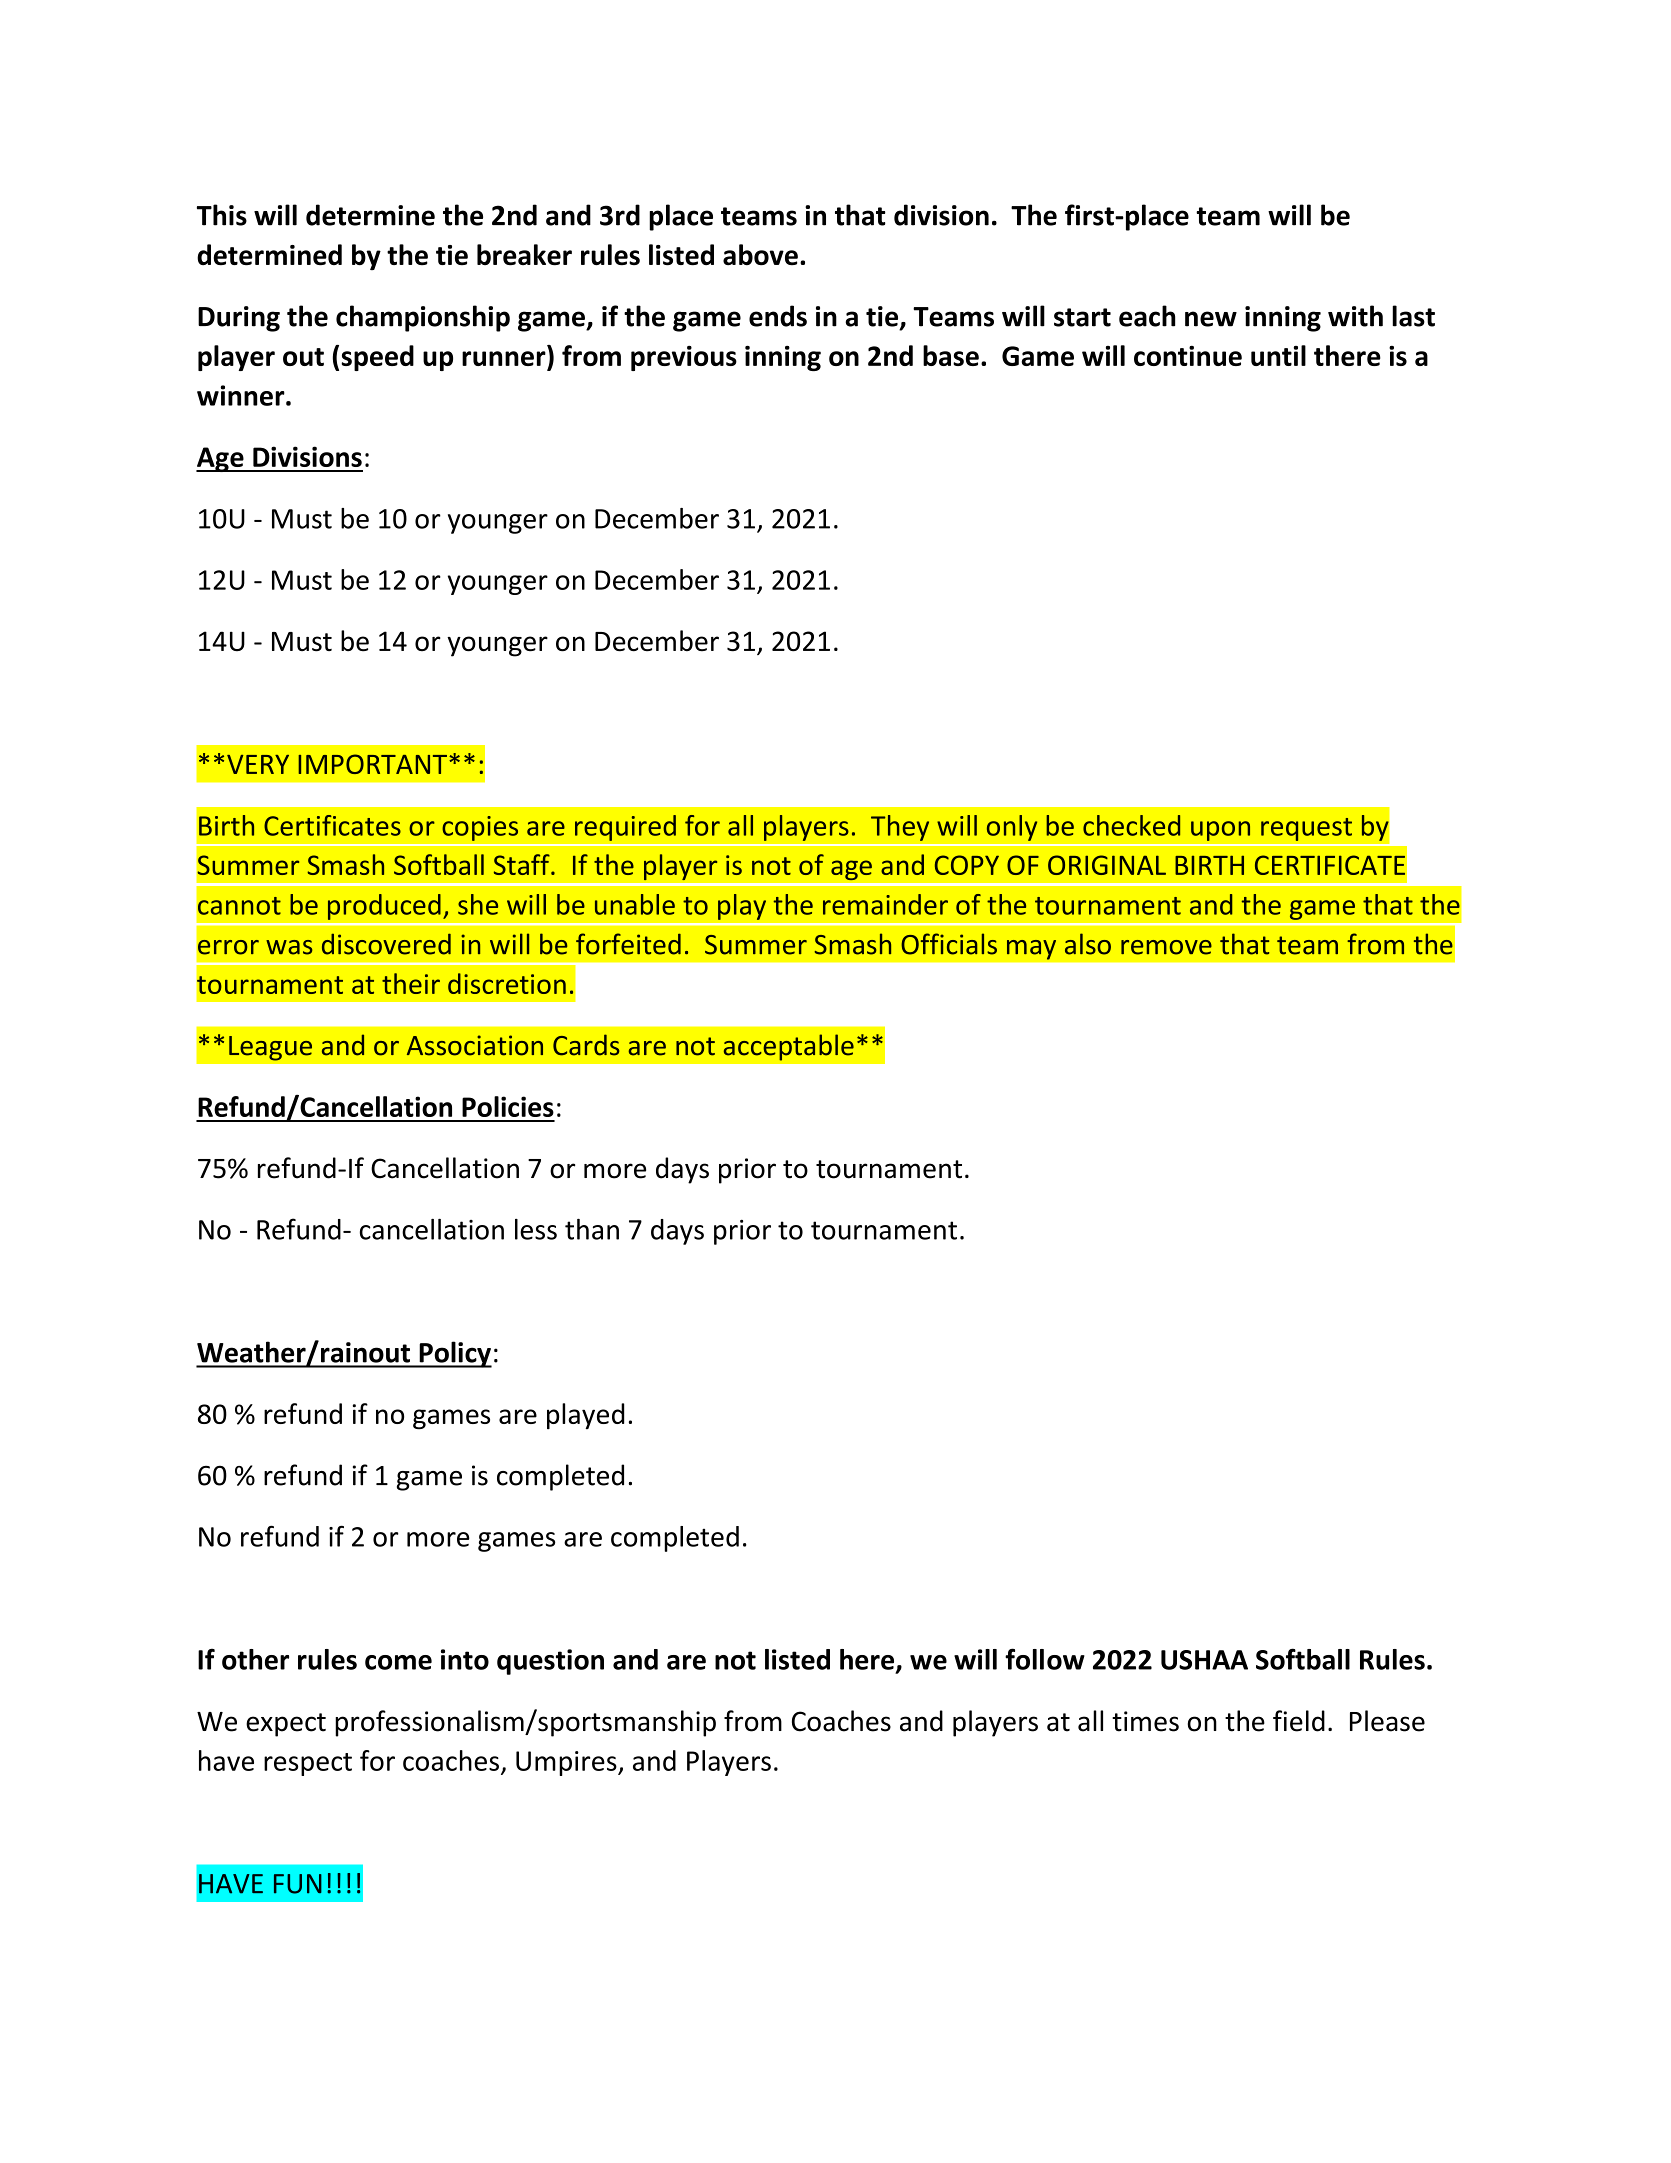  What do you see at coordinates (760, 254) in the image?
I see `above` at bounding box center [760, 254].
